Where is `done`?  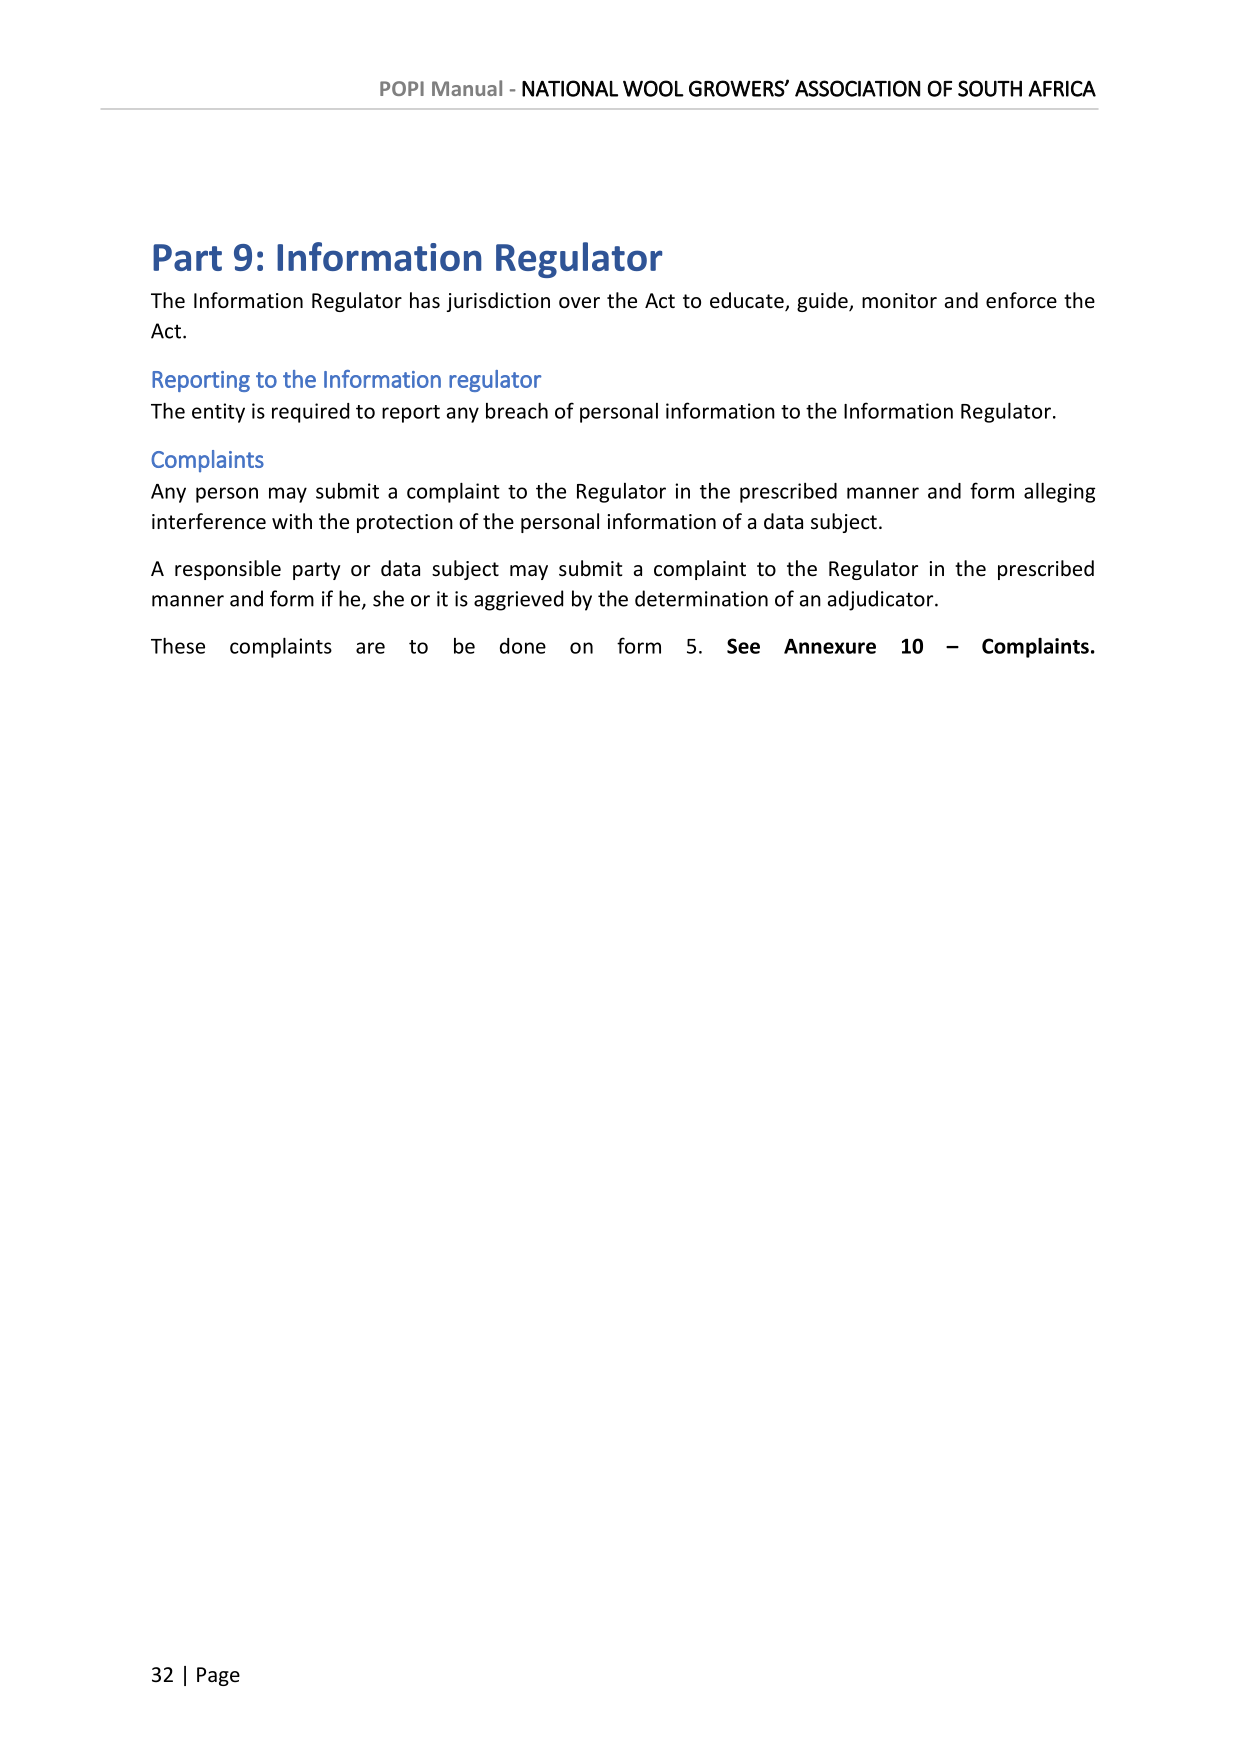 done is located at coordinates (523, 646).
